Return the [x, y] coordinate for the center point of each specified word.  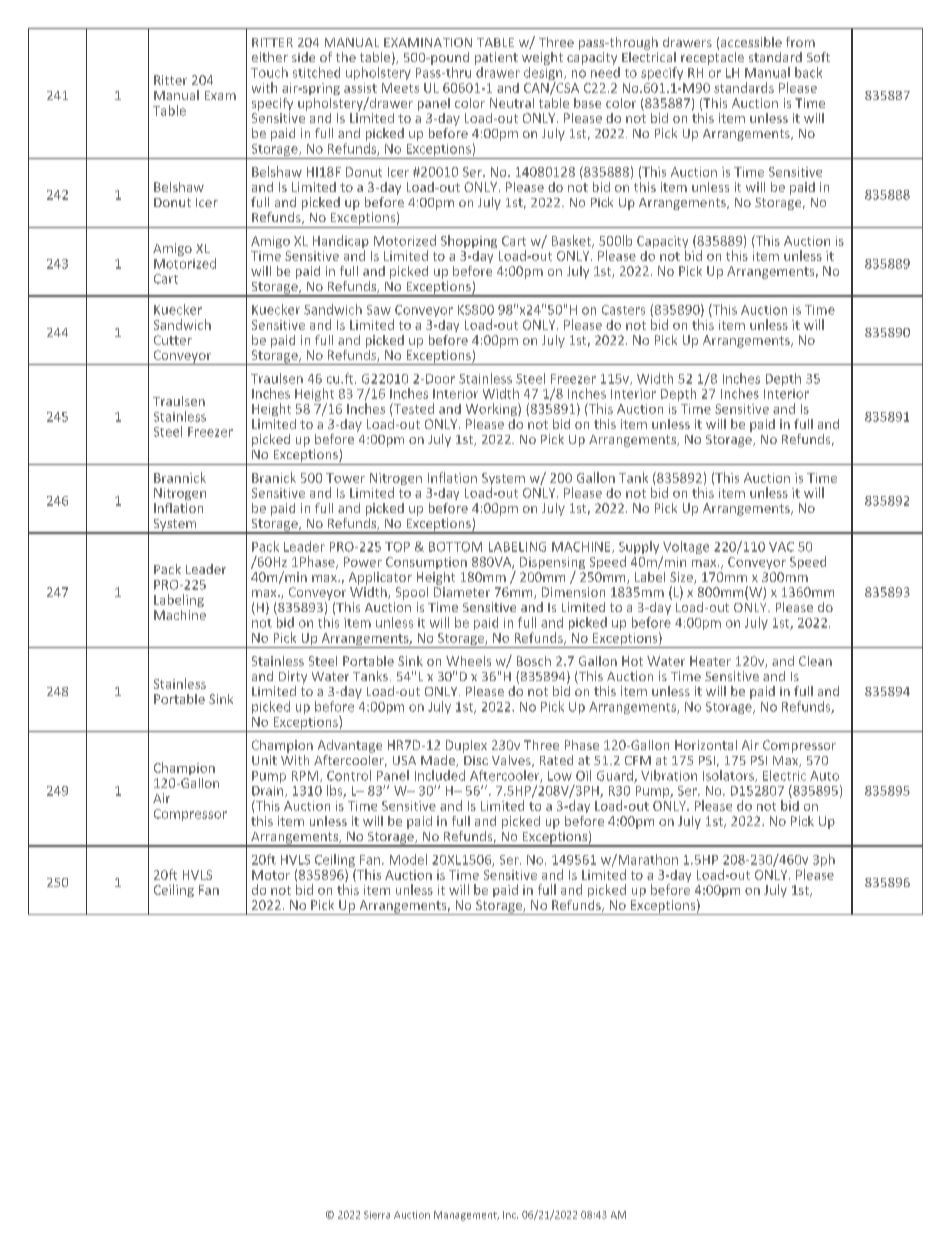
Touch [269, 72]
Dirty [293, 677]
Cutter [173, 340]
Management [466, 1216]
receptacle [712, 57]
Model [408, 859]
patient [496, 60]
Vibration [669, 775]
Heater [710, 661]
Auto [824, 776]
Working [492, 409]
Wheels [468, 661]
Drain [269, 791]
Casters [623, 310]
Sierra [377, 1215]
